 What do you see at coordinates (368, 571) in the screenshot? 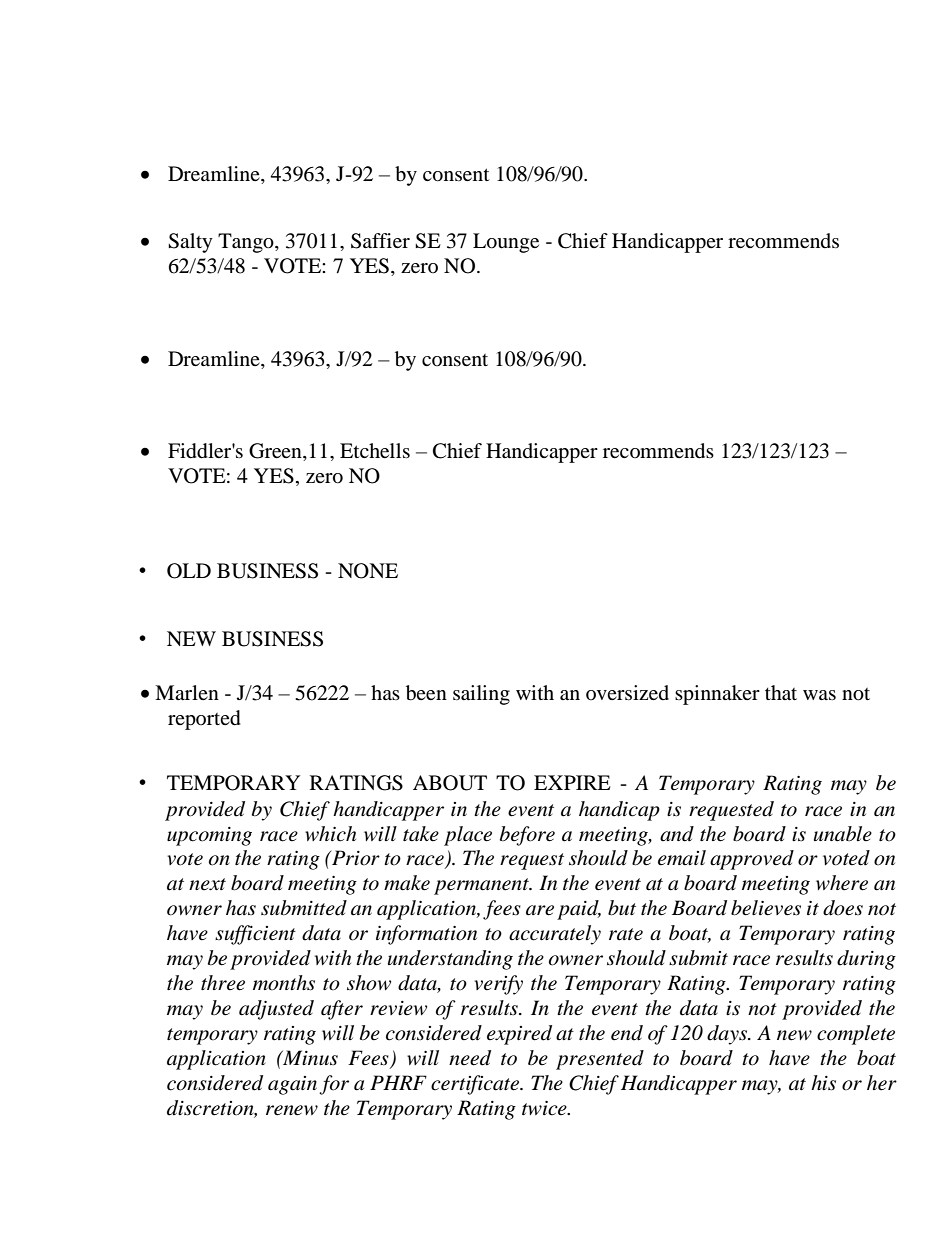
I see `NONE` at bounding box center [368, 571].
